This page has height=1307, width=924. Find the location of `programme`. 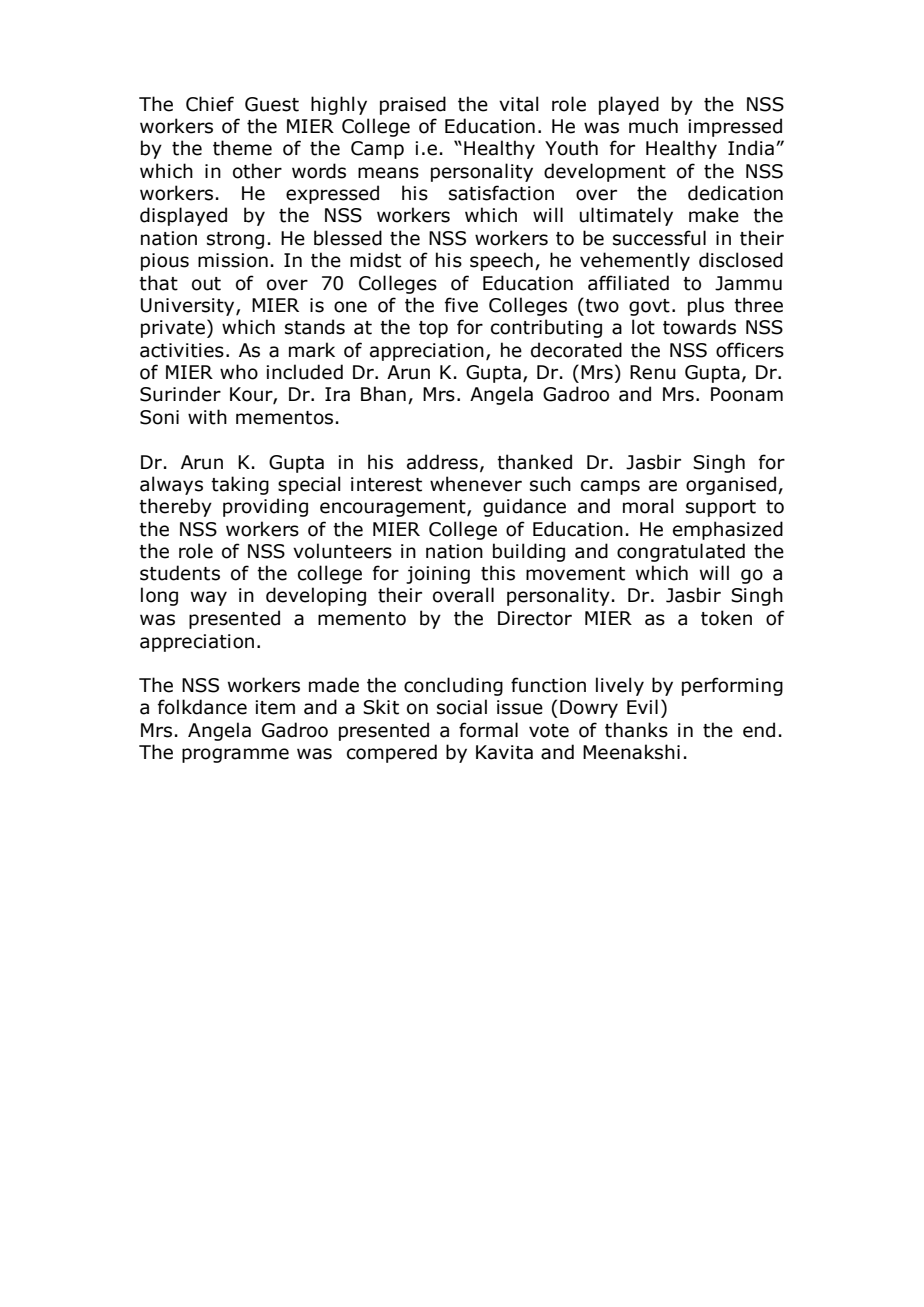

programme is located at coordinates (235, 755).
